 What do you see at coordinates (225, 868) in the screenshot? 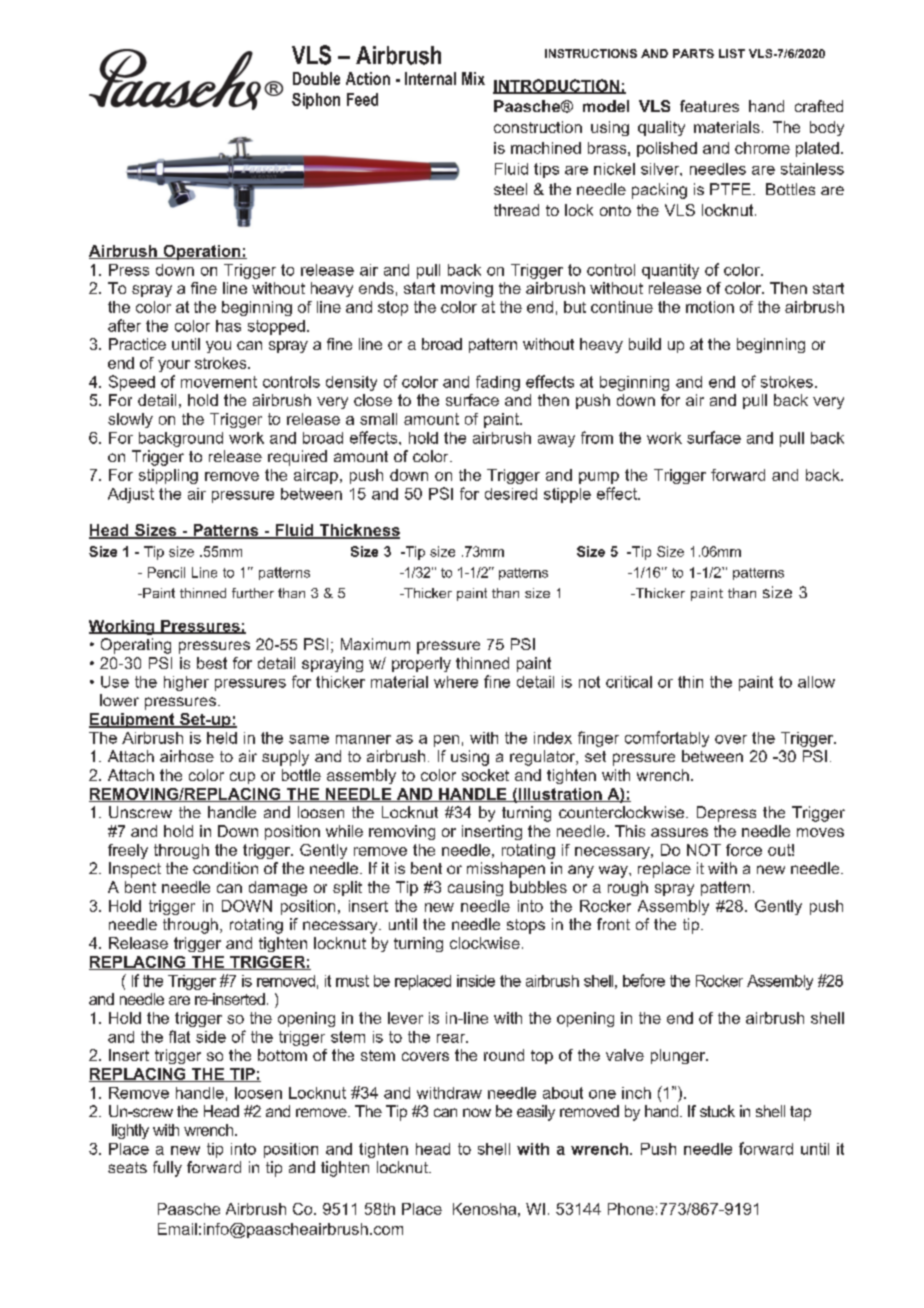
I see `condition` at bounding box center [225, 868].
